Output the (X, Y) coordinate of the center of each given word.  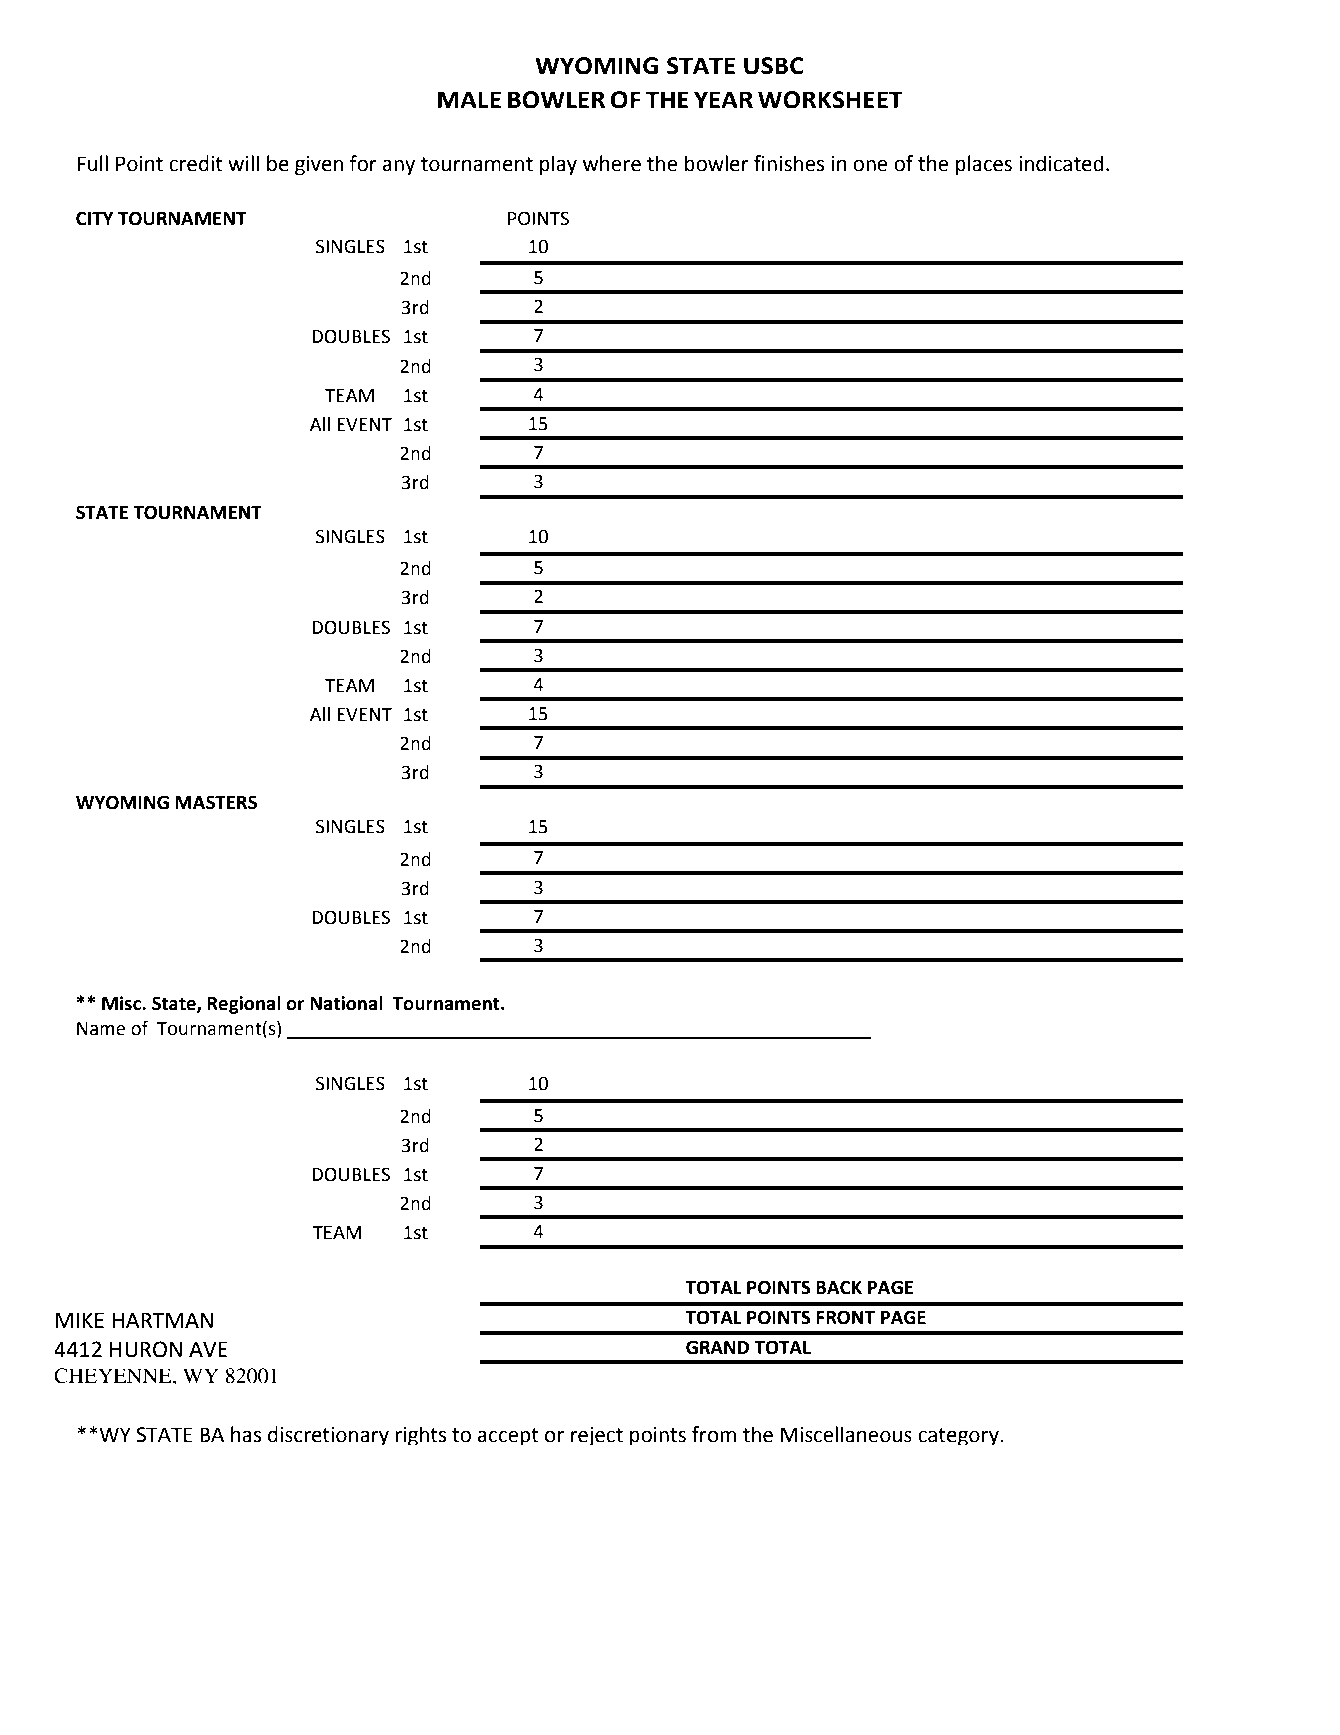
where (612, 163)
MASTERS (216, 802)
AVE (208, 1349)
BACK (839, 1287)
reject (597, 1436)
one (870, 165)
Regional (244, 1005)
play (558, 165)
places (984, 165)
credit (196, 163)
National (346, 1003)
